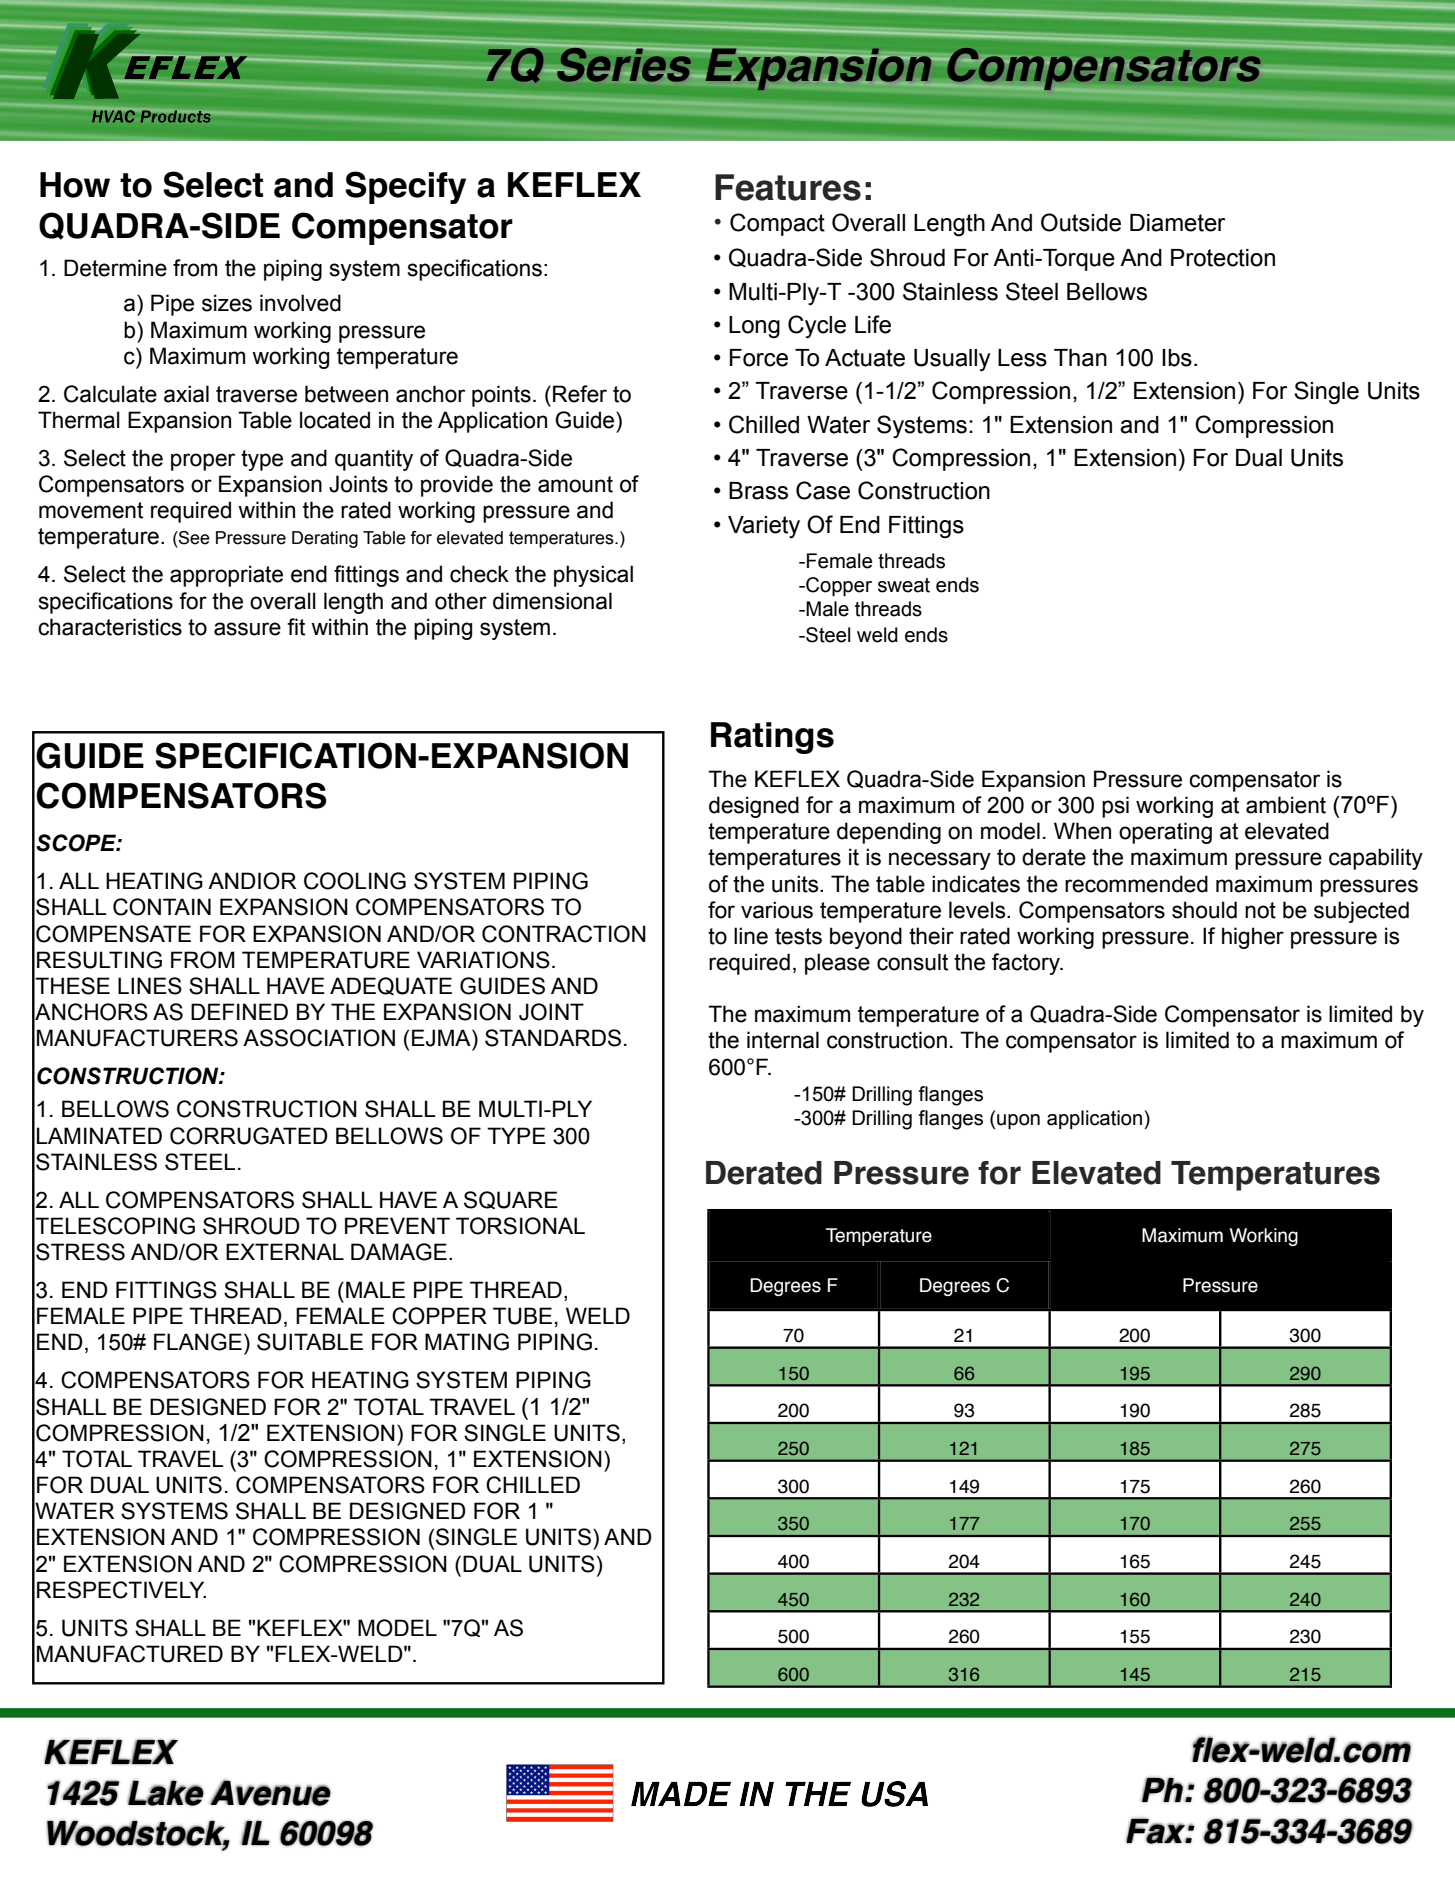 The image size is (1455, 1883). What do you see at coordinates (270, 1793) in the screenshot?
I see `Avenue` at bounding box center [270, 1793].
